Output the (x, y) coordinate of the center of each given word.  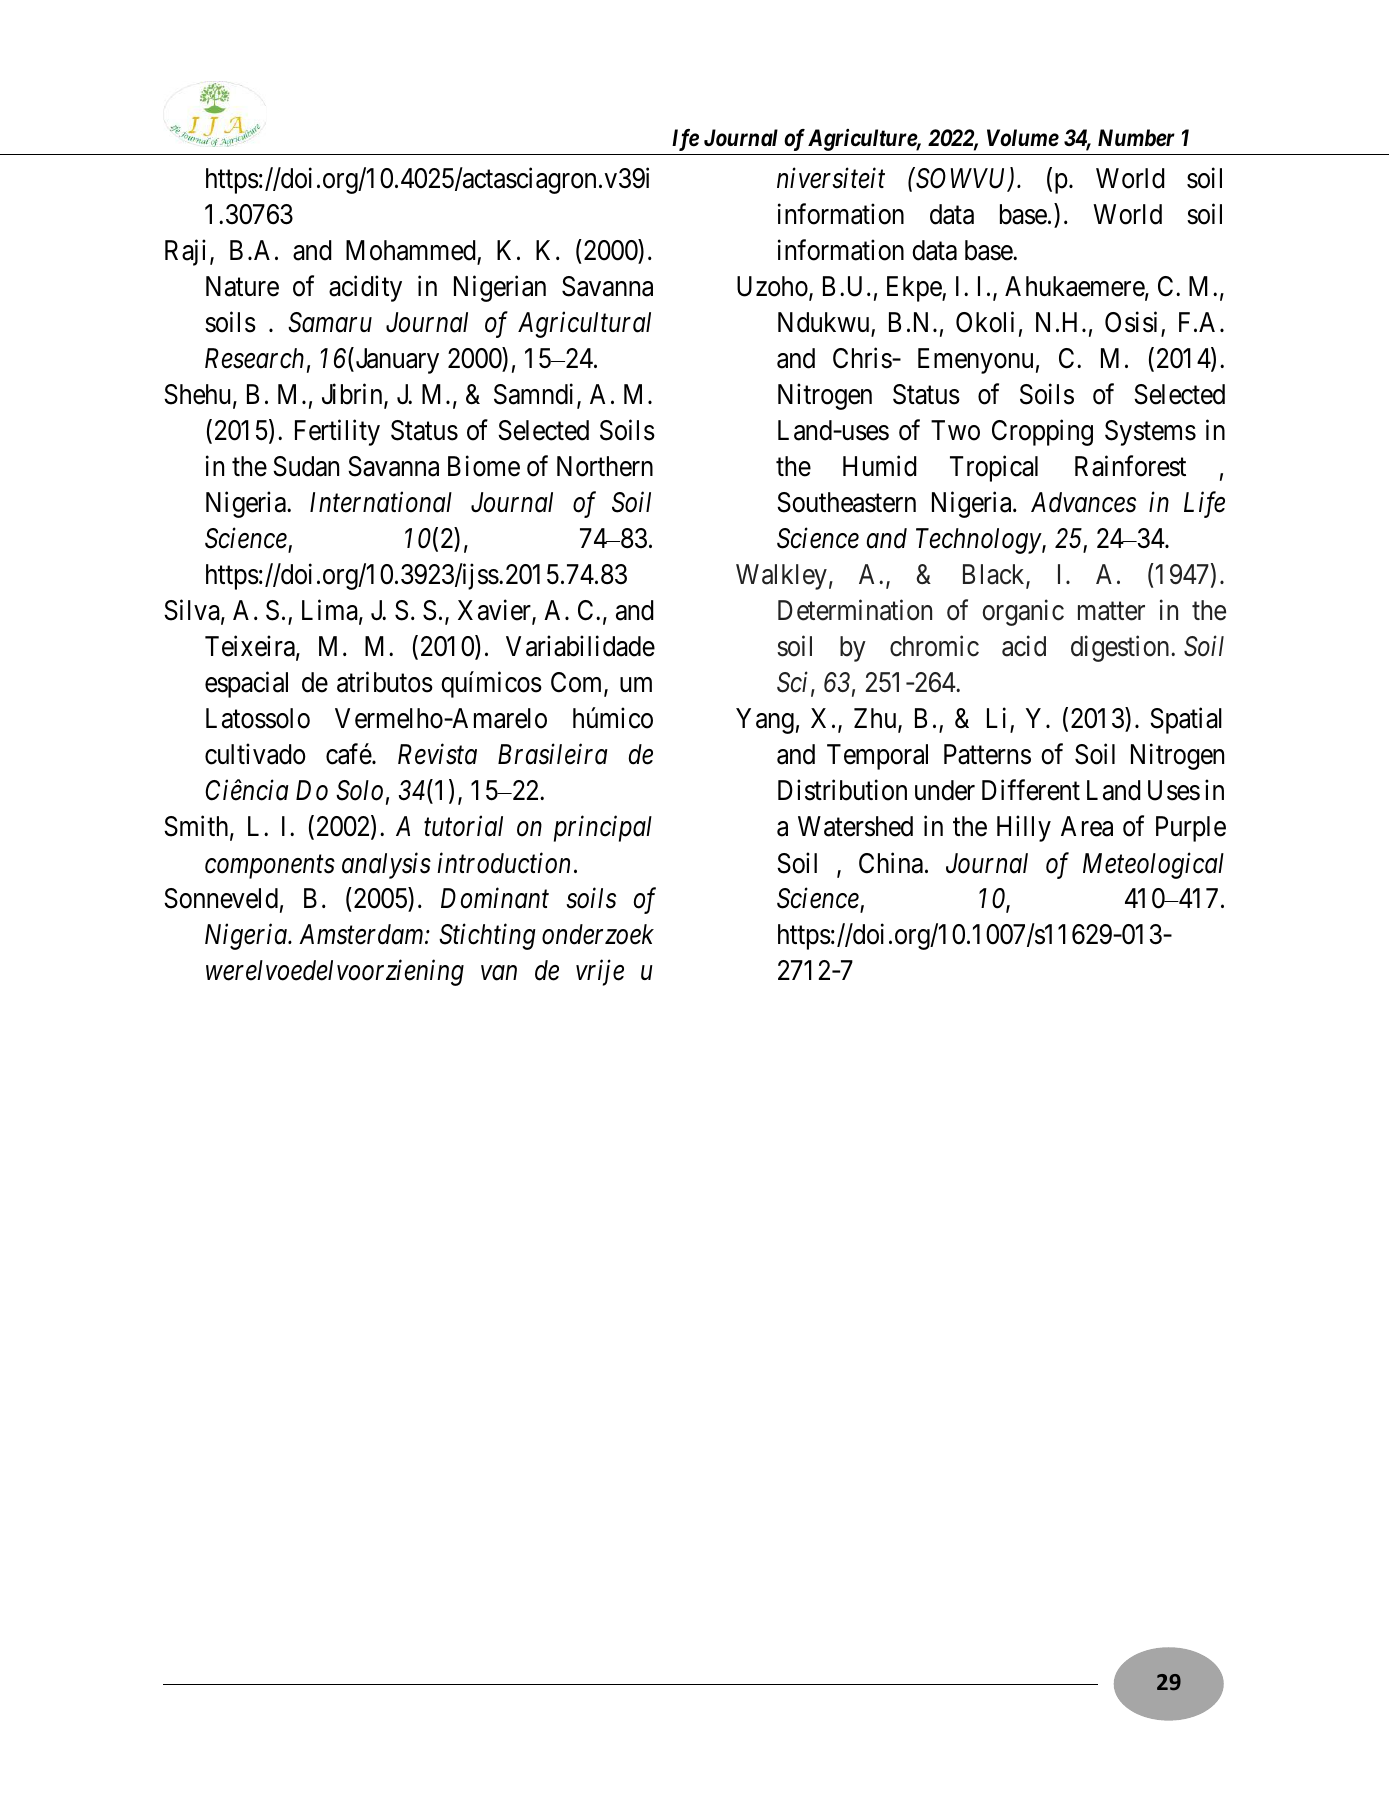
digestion (1121, 649)
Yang (765, 721)
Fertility (337, 433)
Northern (605, 466)
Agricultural (584, 325)
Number (1136, 137)
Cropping (1042, 433)
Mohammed (411, 250)
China (891, 863)
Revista (437, 755)
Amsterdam (362, 934)
